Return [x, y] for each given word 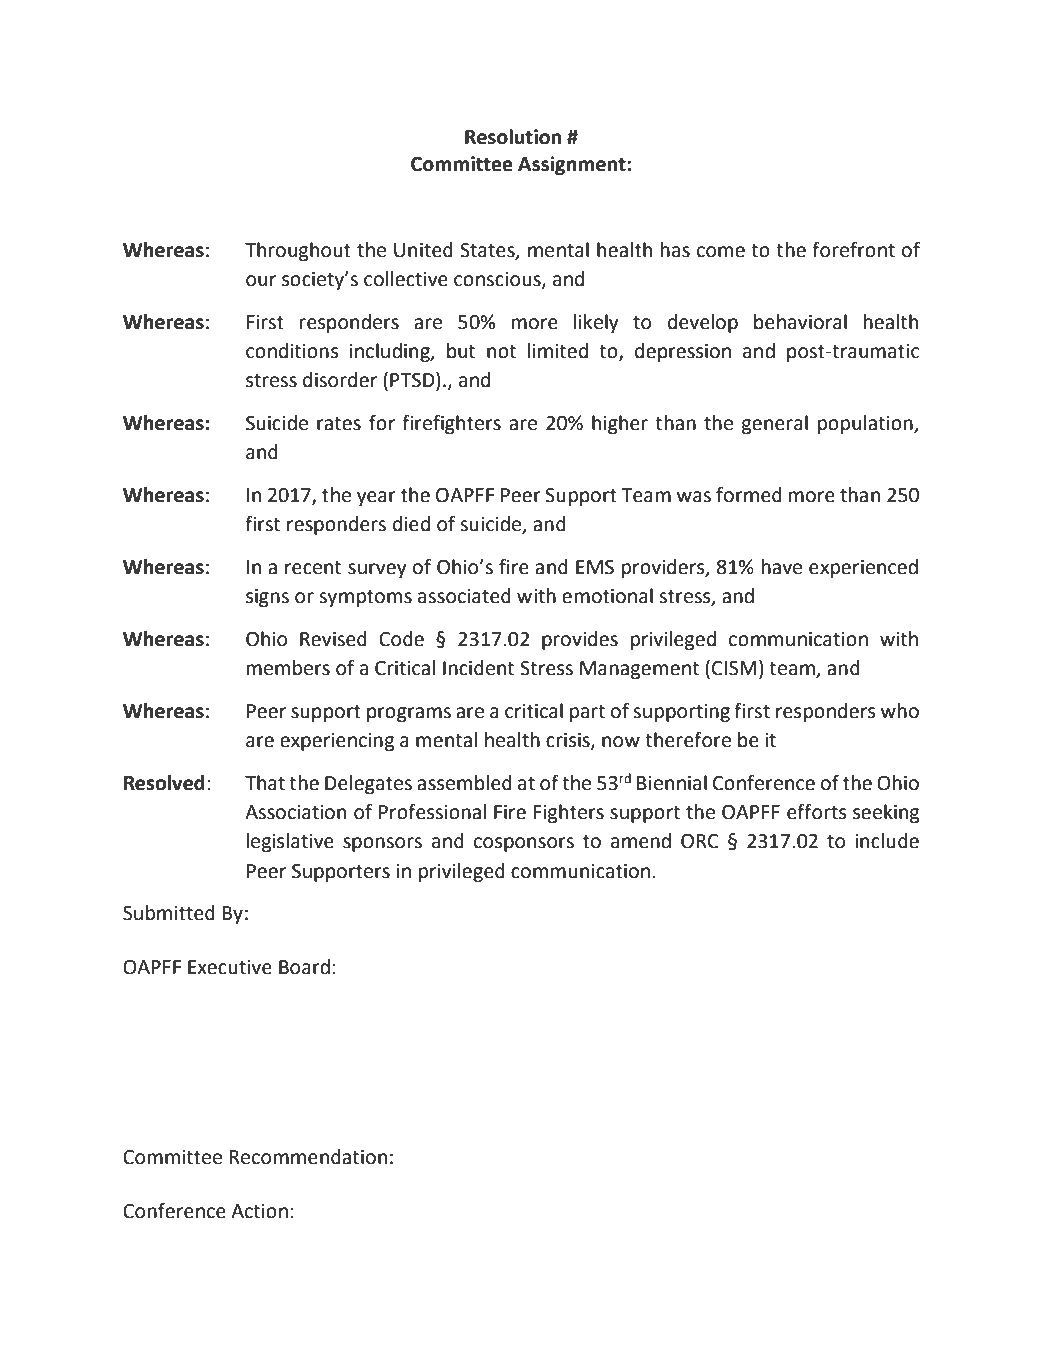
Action [259, 1211]
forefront [853, 250]
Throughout [298, 251]
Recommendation [308, 1157]
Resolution [513, 137]
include [887, 841]
